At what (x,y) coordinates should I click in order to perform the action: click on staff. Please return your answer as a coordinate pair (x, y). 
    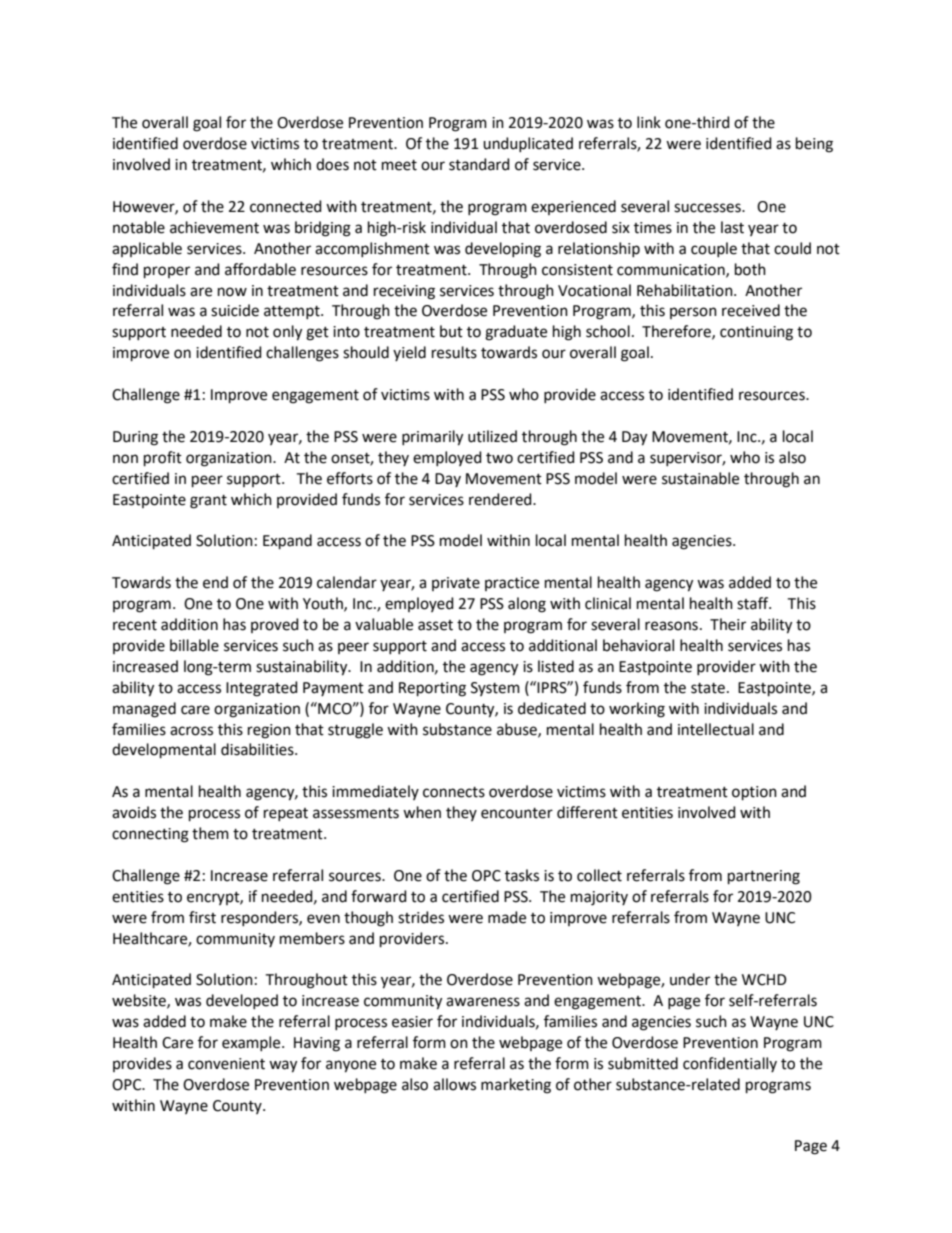
    Looking at the image, I should click on (754, 603).
